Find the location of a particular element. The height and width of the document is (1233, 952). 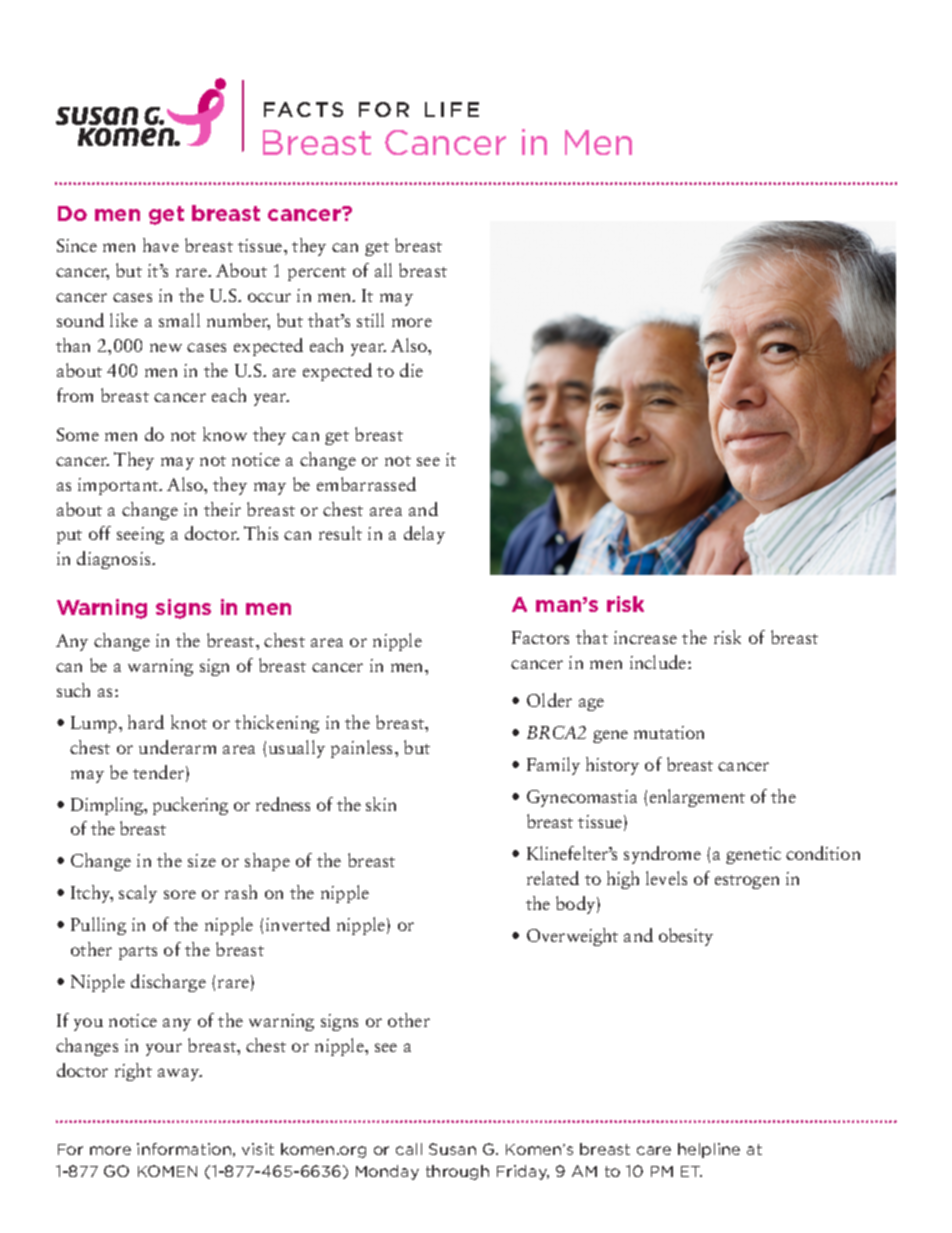

hard is located at coordinates (146, 722).
